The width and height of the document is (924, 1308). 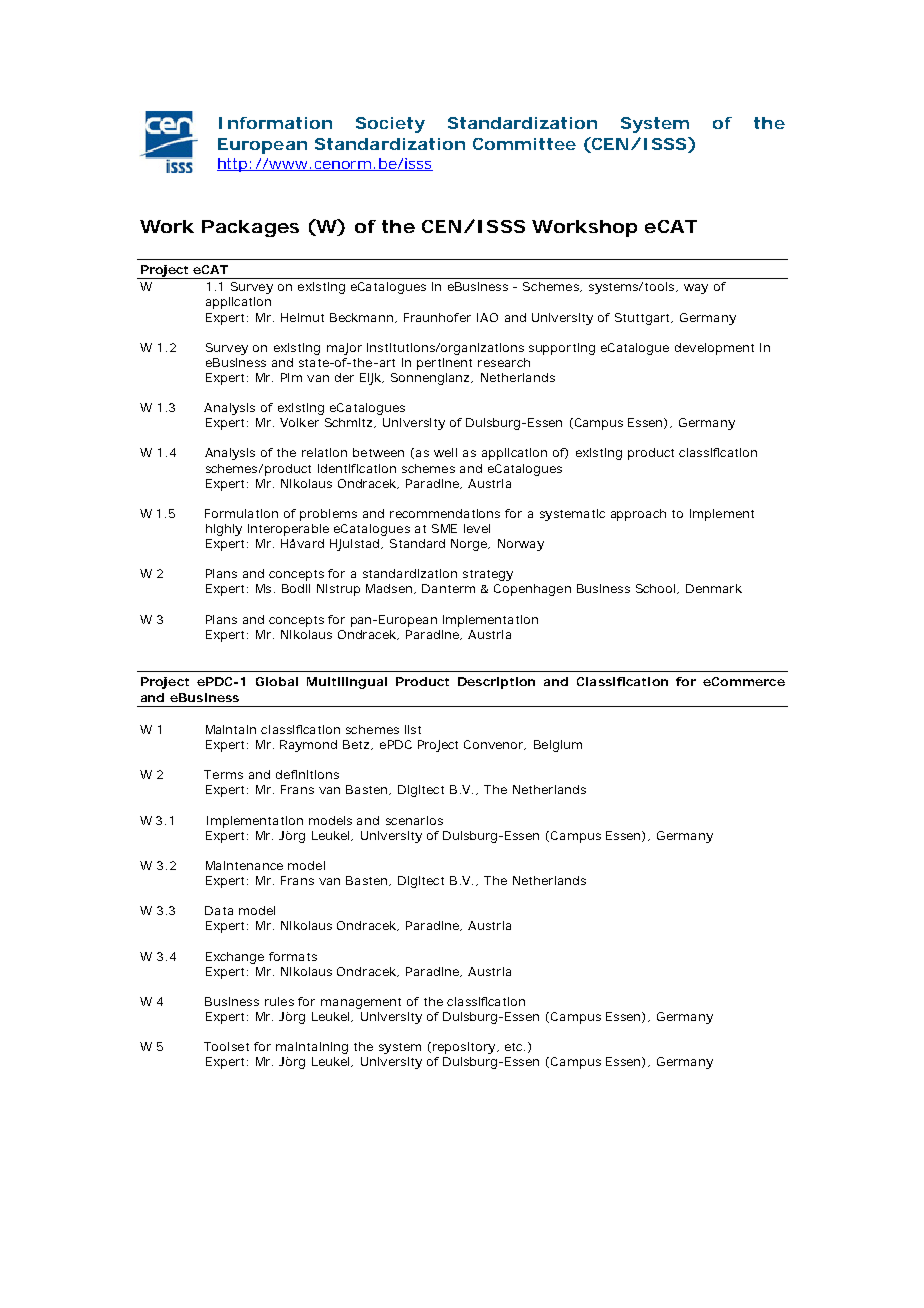 I want to click on Stuttgart, so click(x=644, y=319).
